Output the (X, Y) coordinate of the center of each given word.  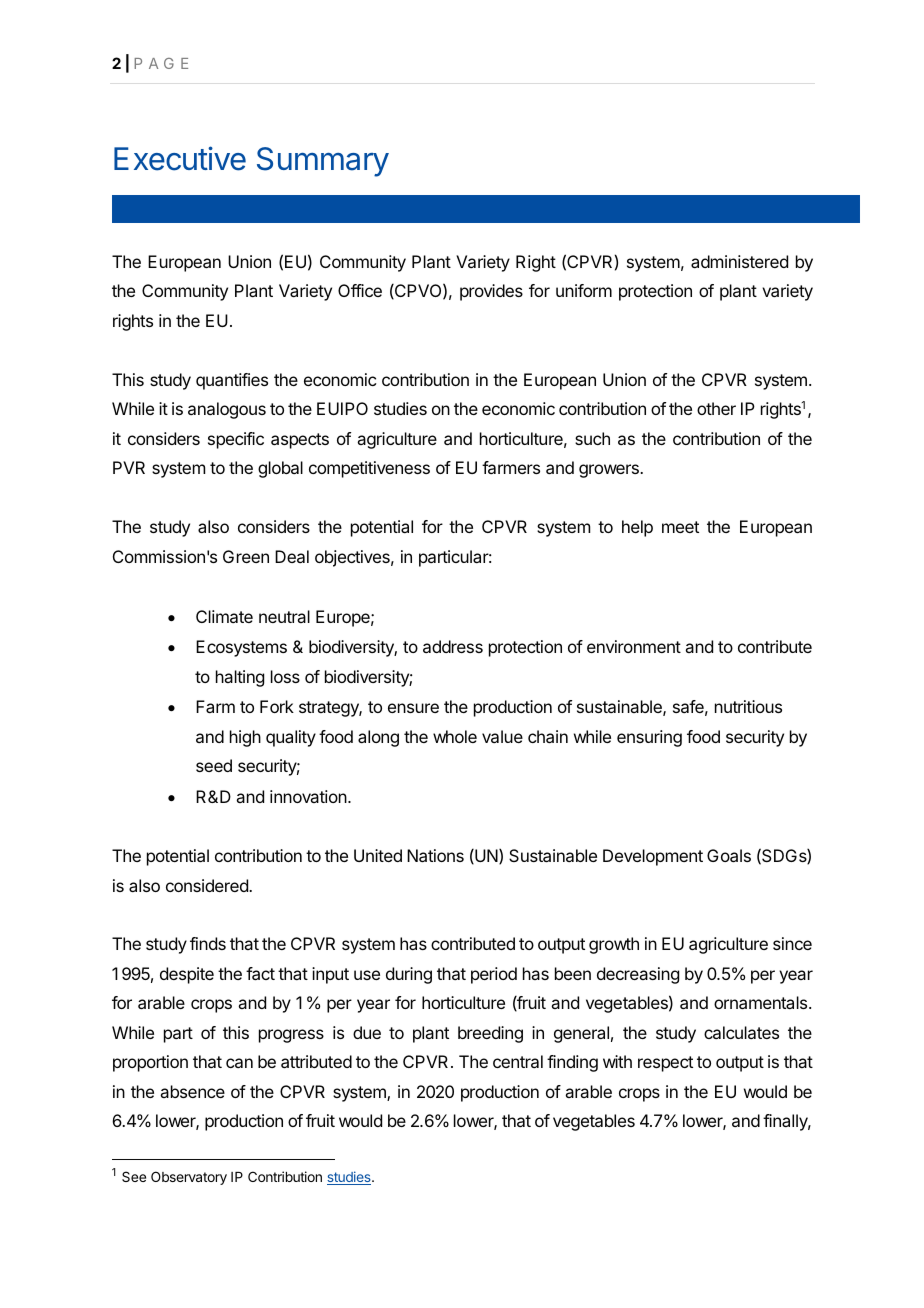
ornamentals (762, 1002)
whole (455, 736)
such (592, 438)
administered (739, 261)
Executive (180, 158)
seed (214, 765)
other (716, 408)
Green (246, 556)
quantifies (232, 381)
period (494, 975)
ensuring (649, 738)
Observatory (189, 1178)
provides (491, 292)
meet (680, 527)
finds (208, 943)
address (453, 646)
